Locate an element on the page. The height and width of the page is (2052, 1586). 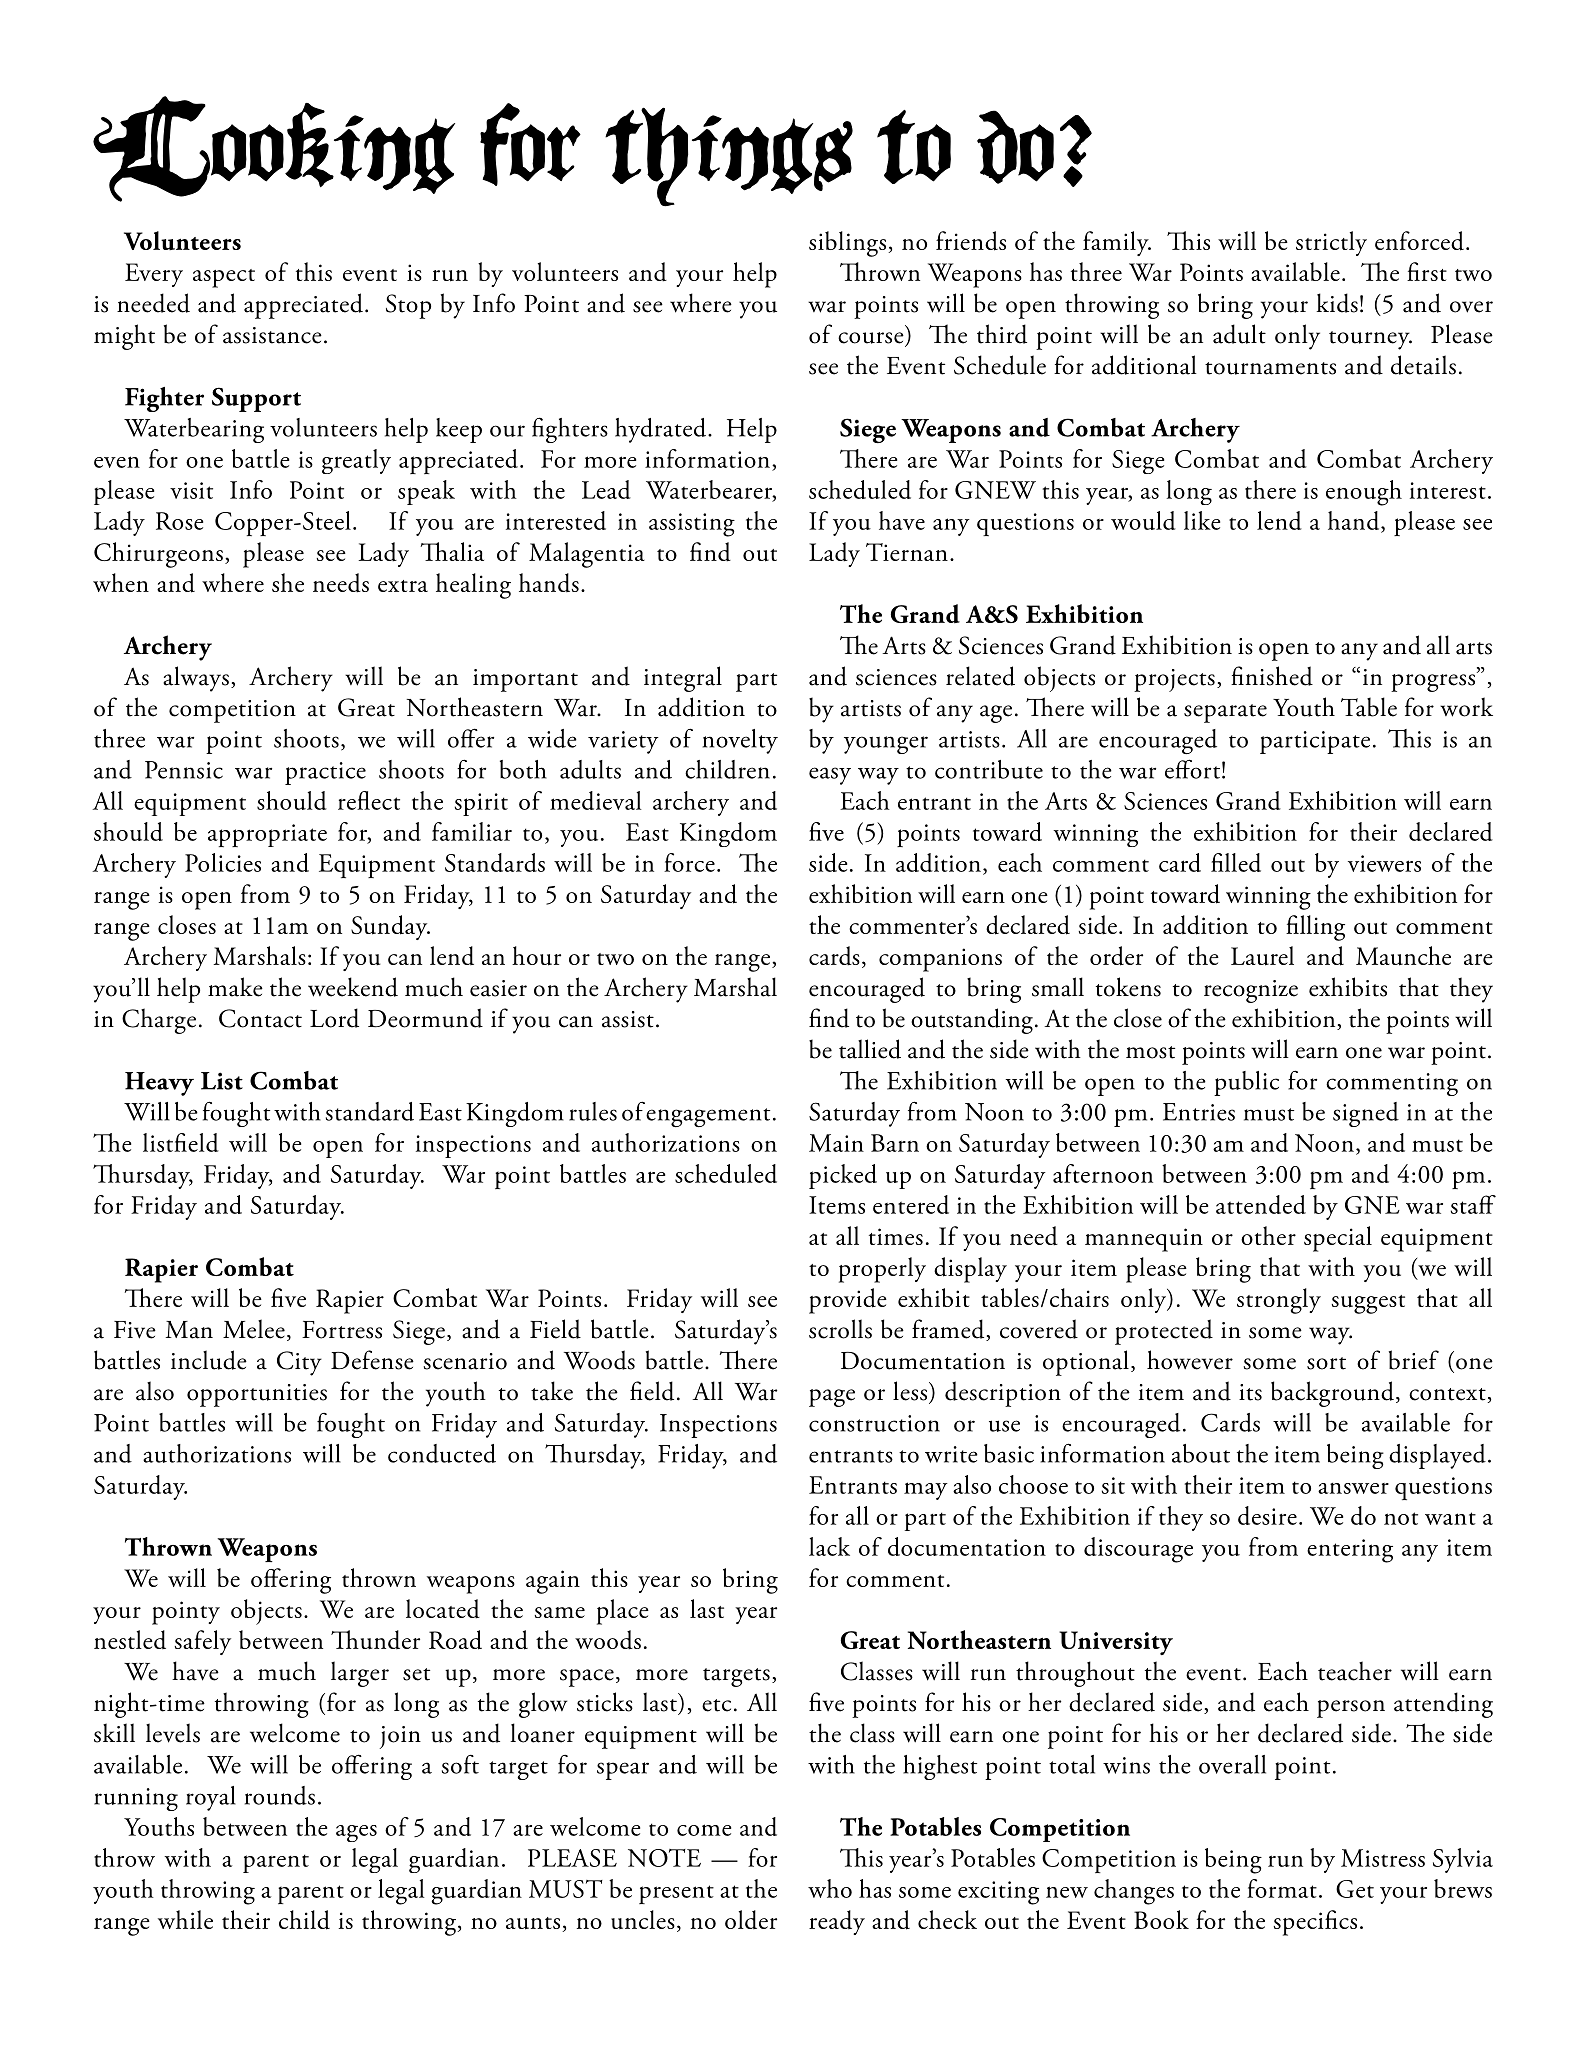
siblings is located at coordinates (847, 244).
